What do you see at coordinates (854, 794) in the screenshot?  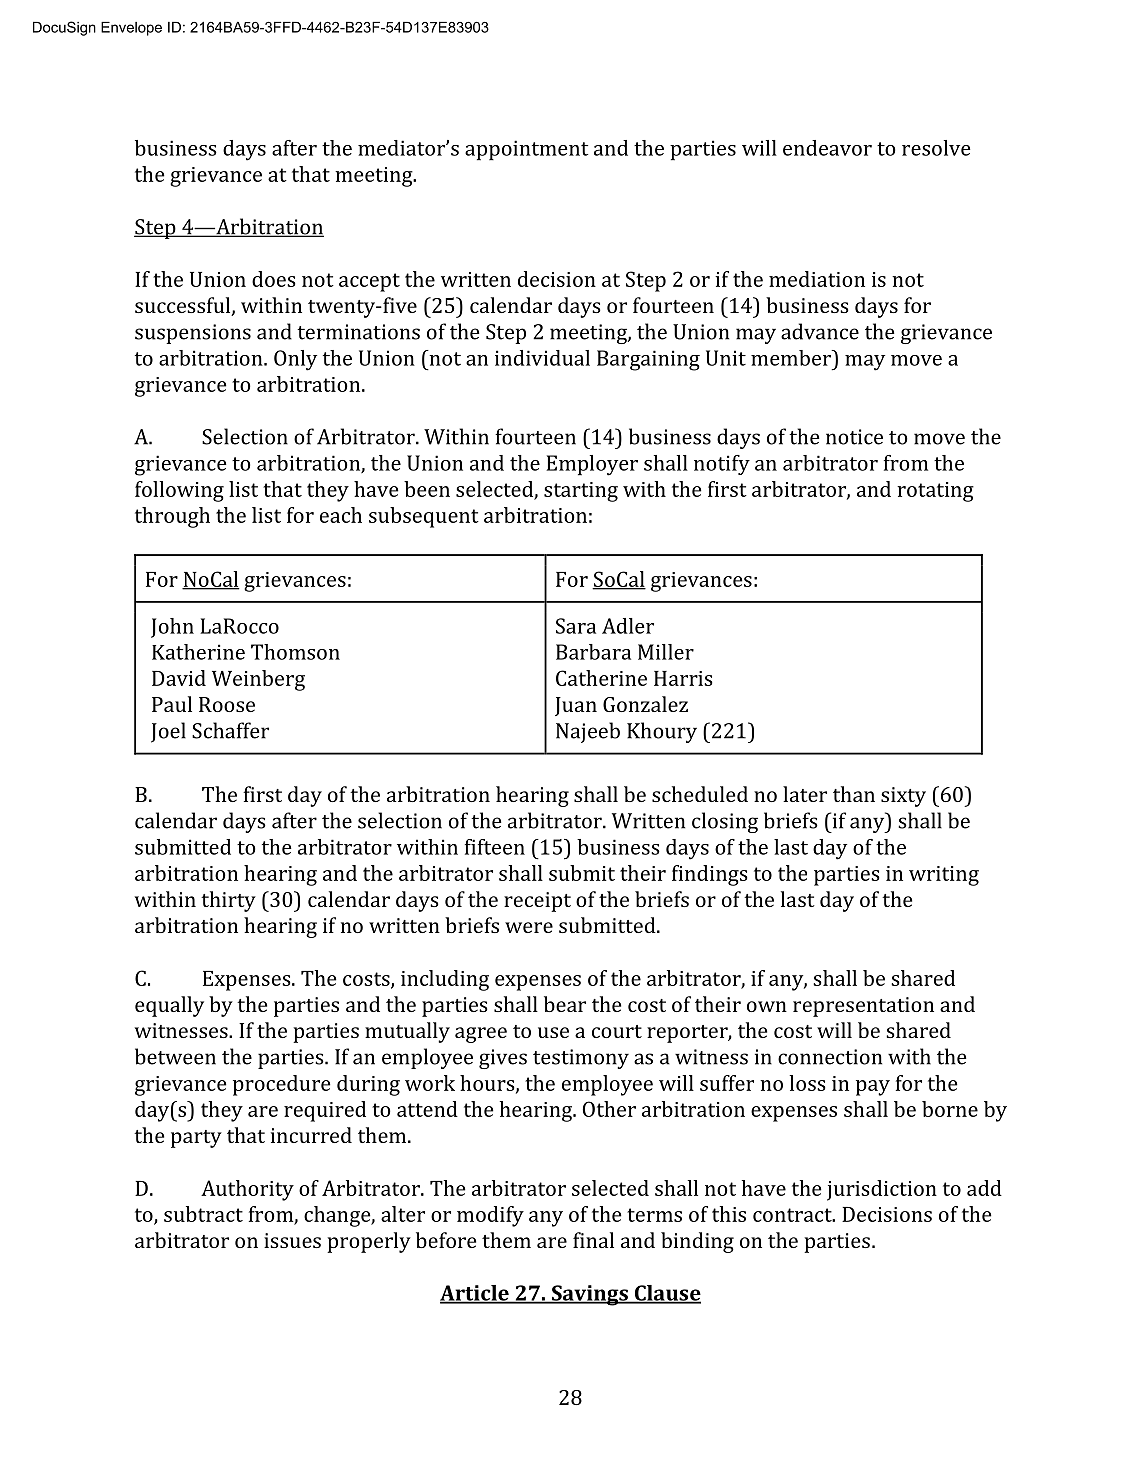 I see `than` at bounding box center [854, 794].
